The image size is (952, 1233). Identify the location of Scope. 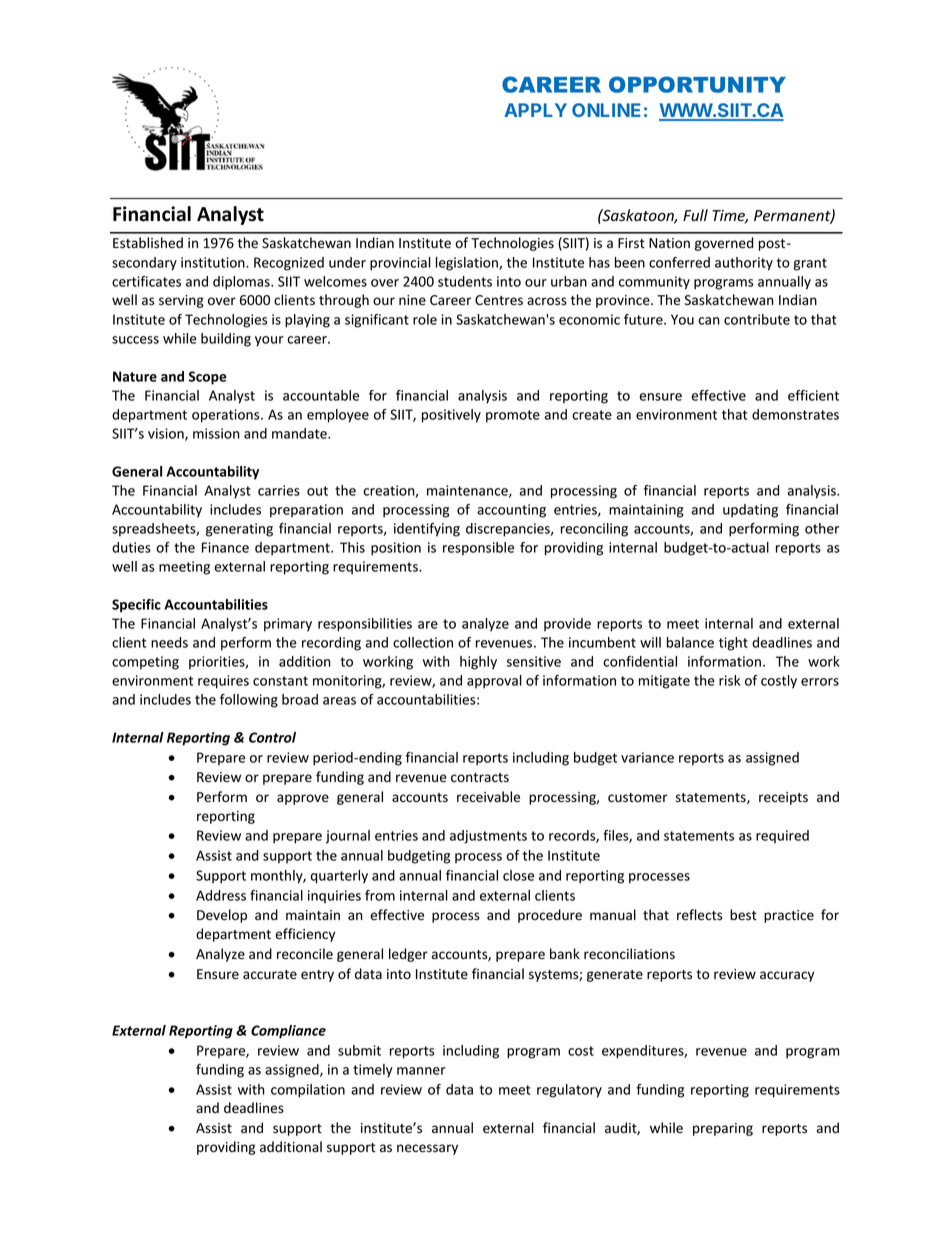
(208, 378).
